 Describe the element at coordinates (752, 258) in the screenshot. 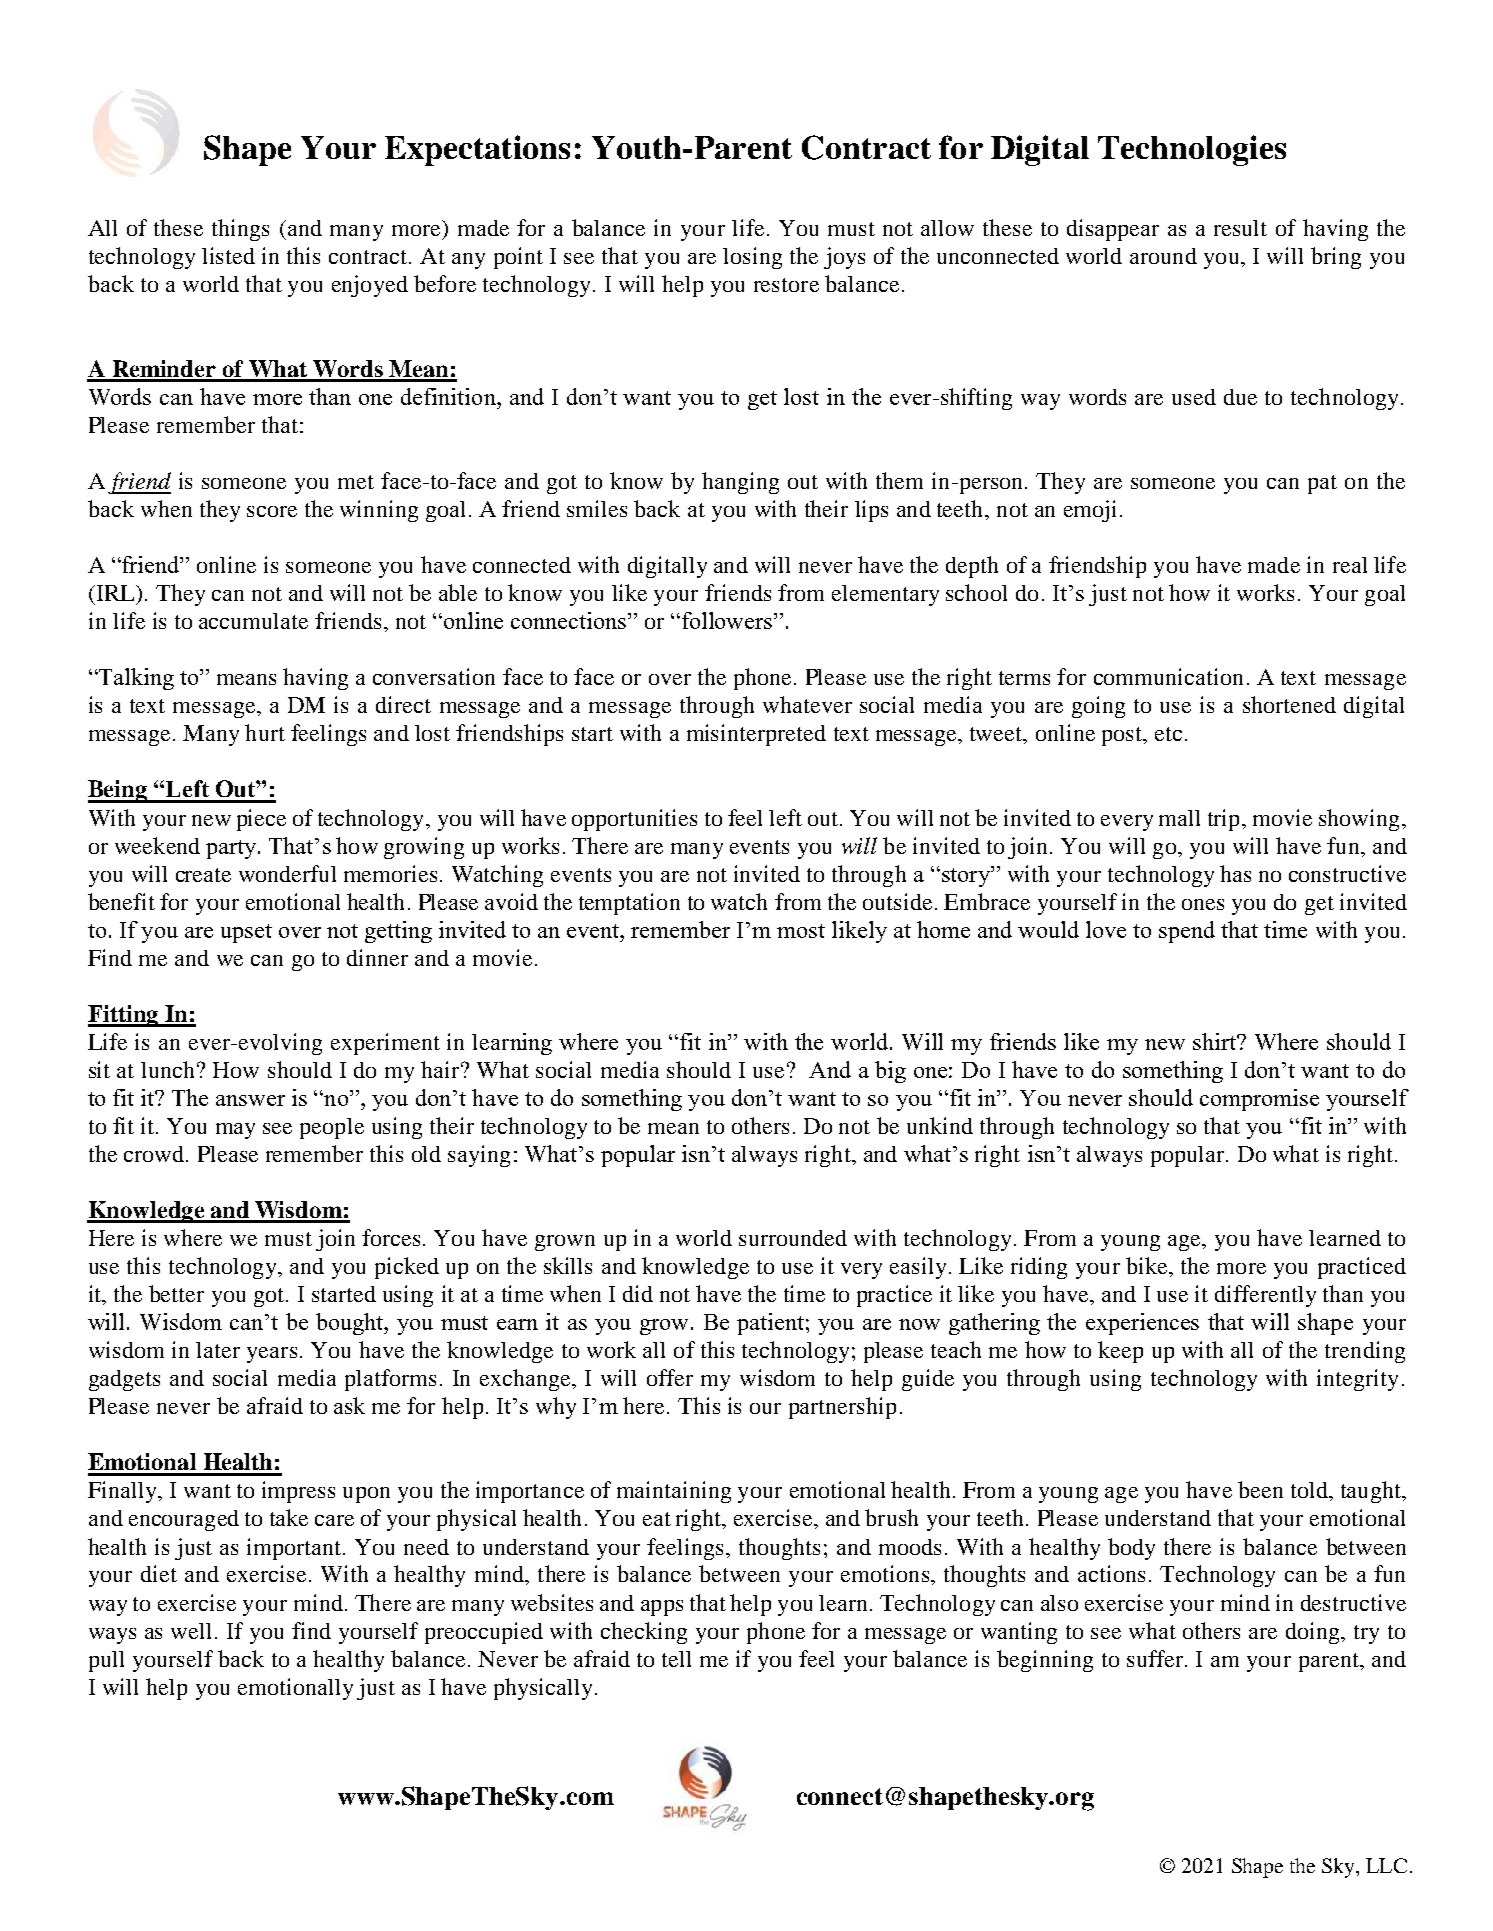

I see `losing` at that location.
